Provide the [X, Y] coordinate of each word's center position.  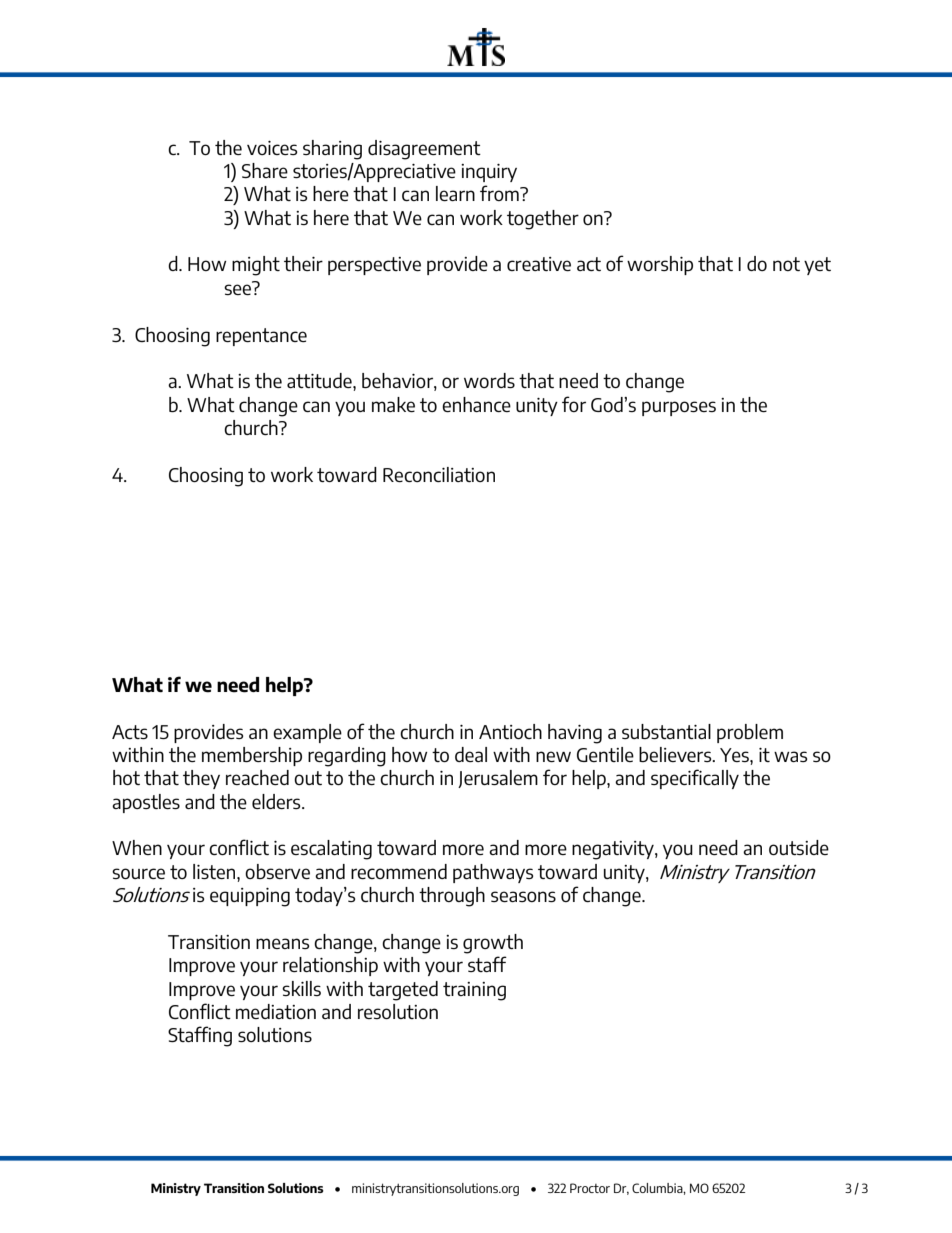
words [489, 380]
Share [265, 170]
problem [750, 733]
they [201, 779]
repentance [261, 337]
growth [493, 944]
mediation [276, 1011]
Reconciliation [439, 474]
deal [471, 754]
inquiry [489, 173]
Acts [130, 732]
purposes [679, 408]
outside [799, 847]
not [786, 264]
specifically [695, 779]
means [282, 943]
